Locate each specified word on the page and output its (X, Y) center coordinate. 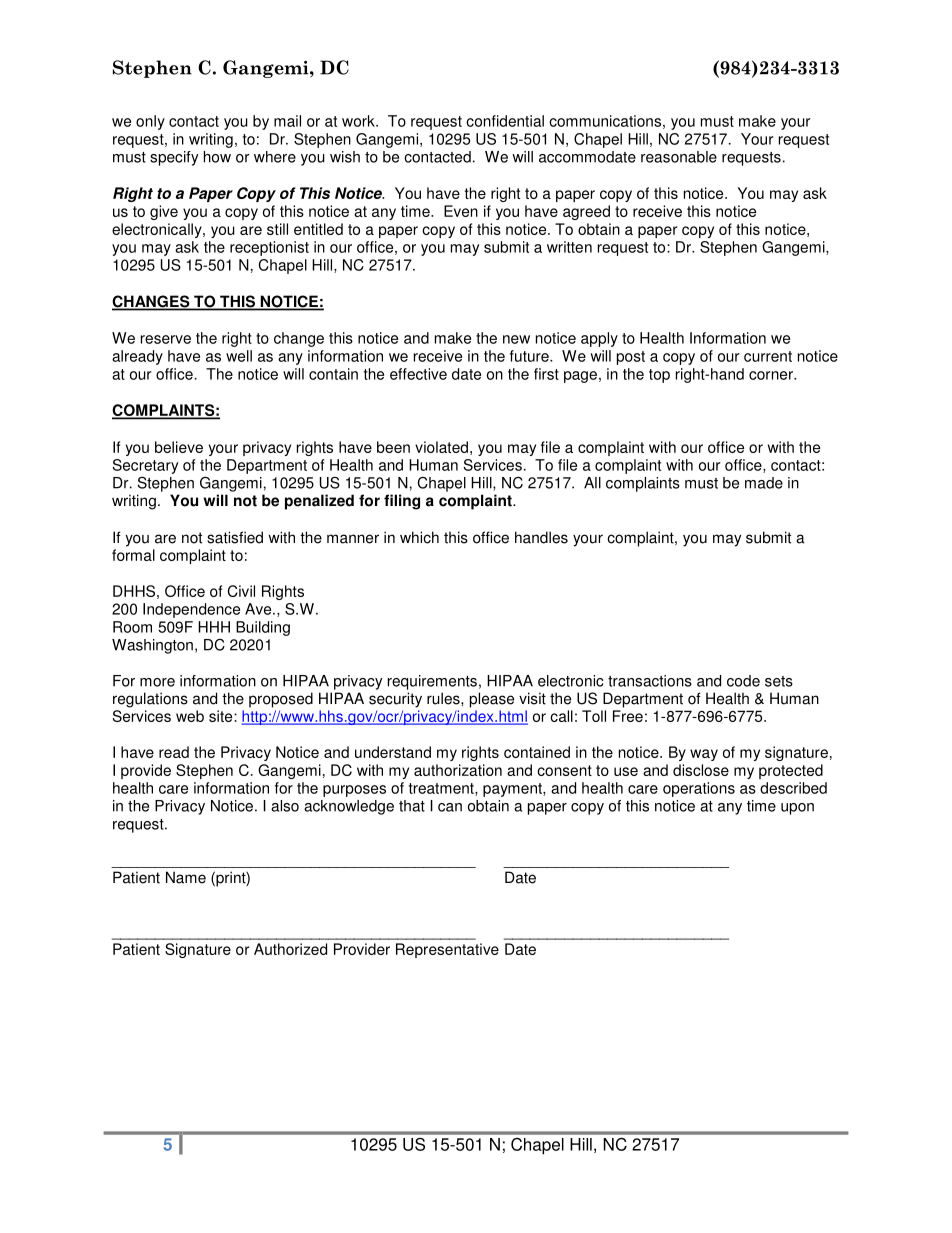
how (217, 157)
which (419, 537)
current (768, 356)
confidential (505, 121)
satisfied (235, 537)
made (764, 483)
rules (444, 698)
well (239, 356)
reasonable (679, 157)
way (704, 755)
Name (186, 877)
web (190, 716)
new (516, 339)
